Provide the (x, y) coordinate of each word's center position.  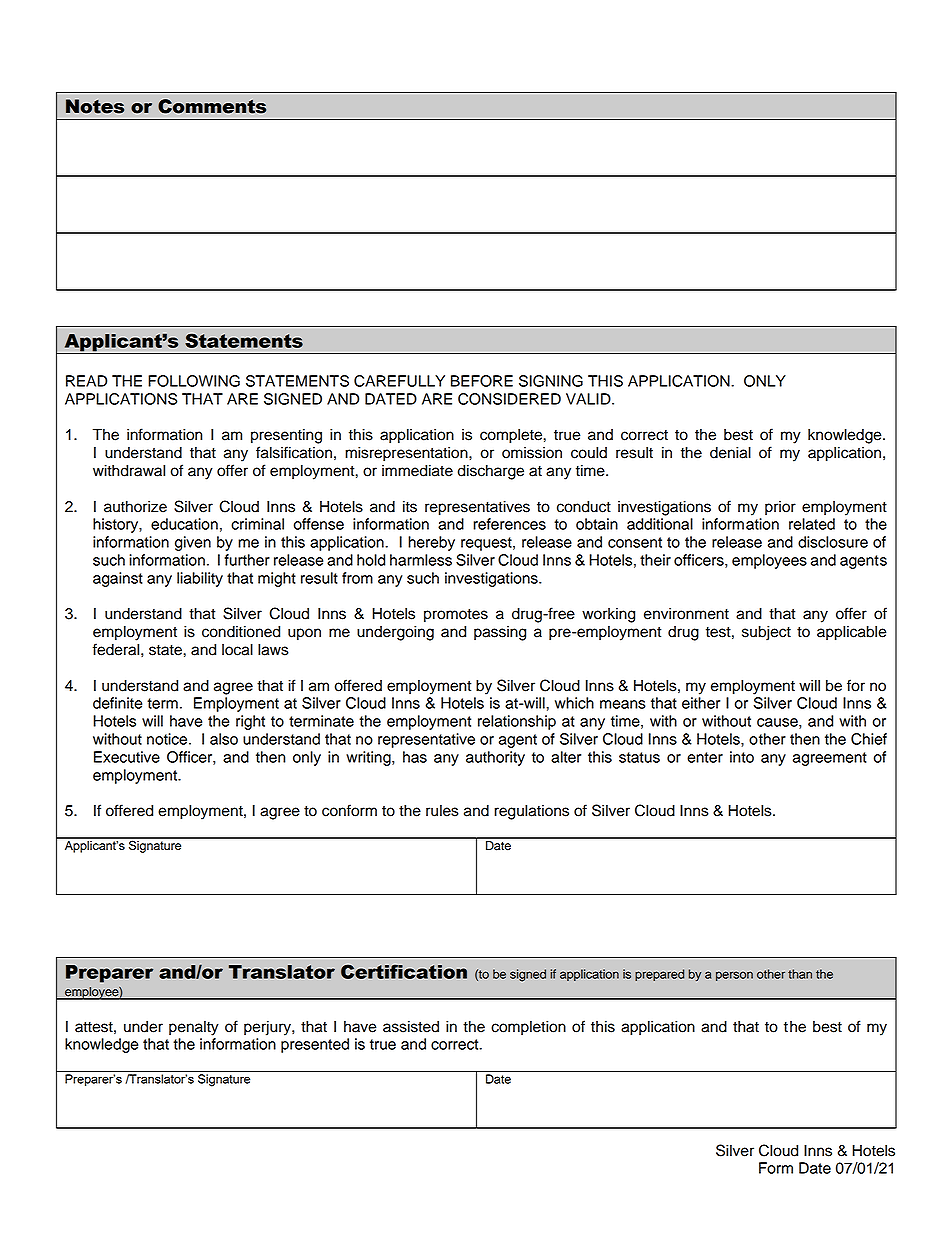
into (742, 757)
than (800, 974)
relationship (517, 722)
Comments (212, 106)
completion (528, 1028)
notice (168, 739)
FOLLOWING (194, 381)
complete (511, 436)
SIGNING (551, 381)
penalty (194, 1028)
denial (730, 453)
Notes (95, 106)
